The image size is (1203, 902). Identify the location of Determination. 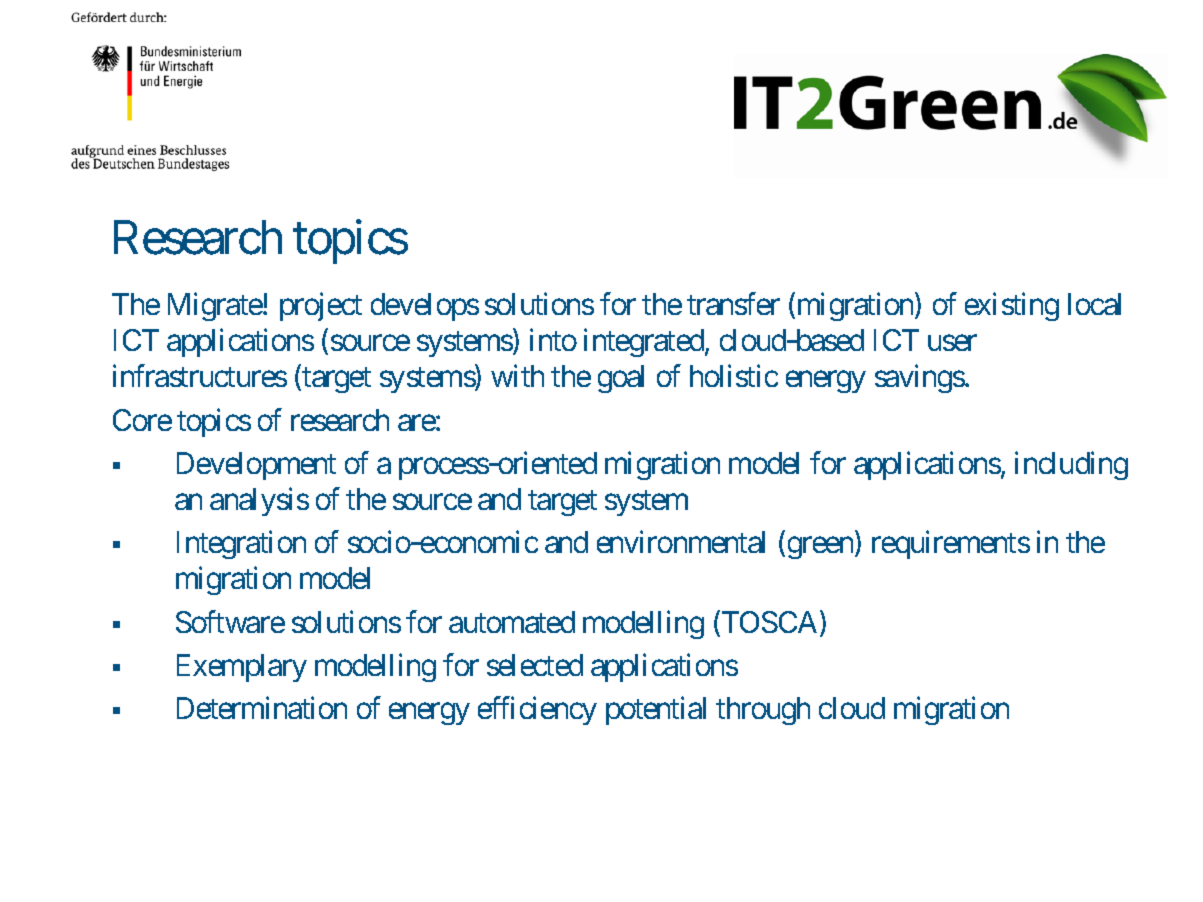
(262, 708).
